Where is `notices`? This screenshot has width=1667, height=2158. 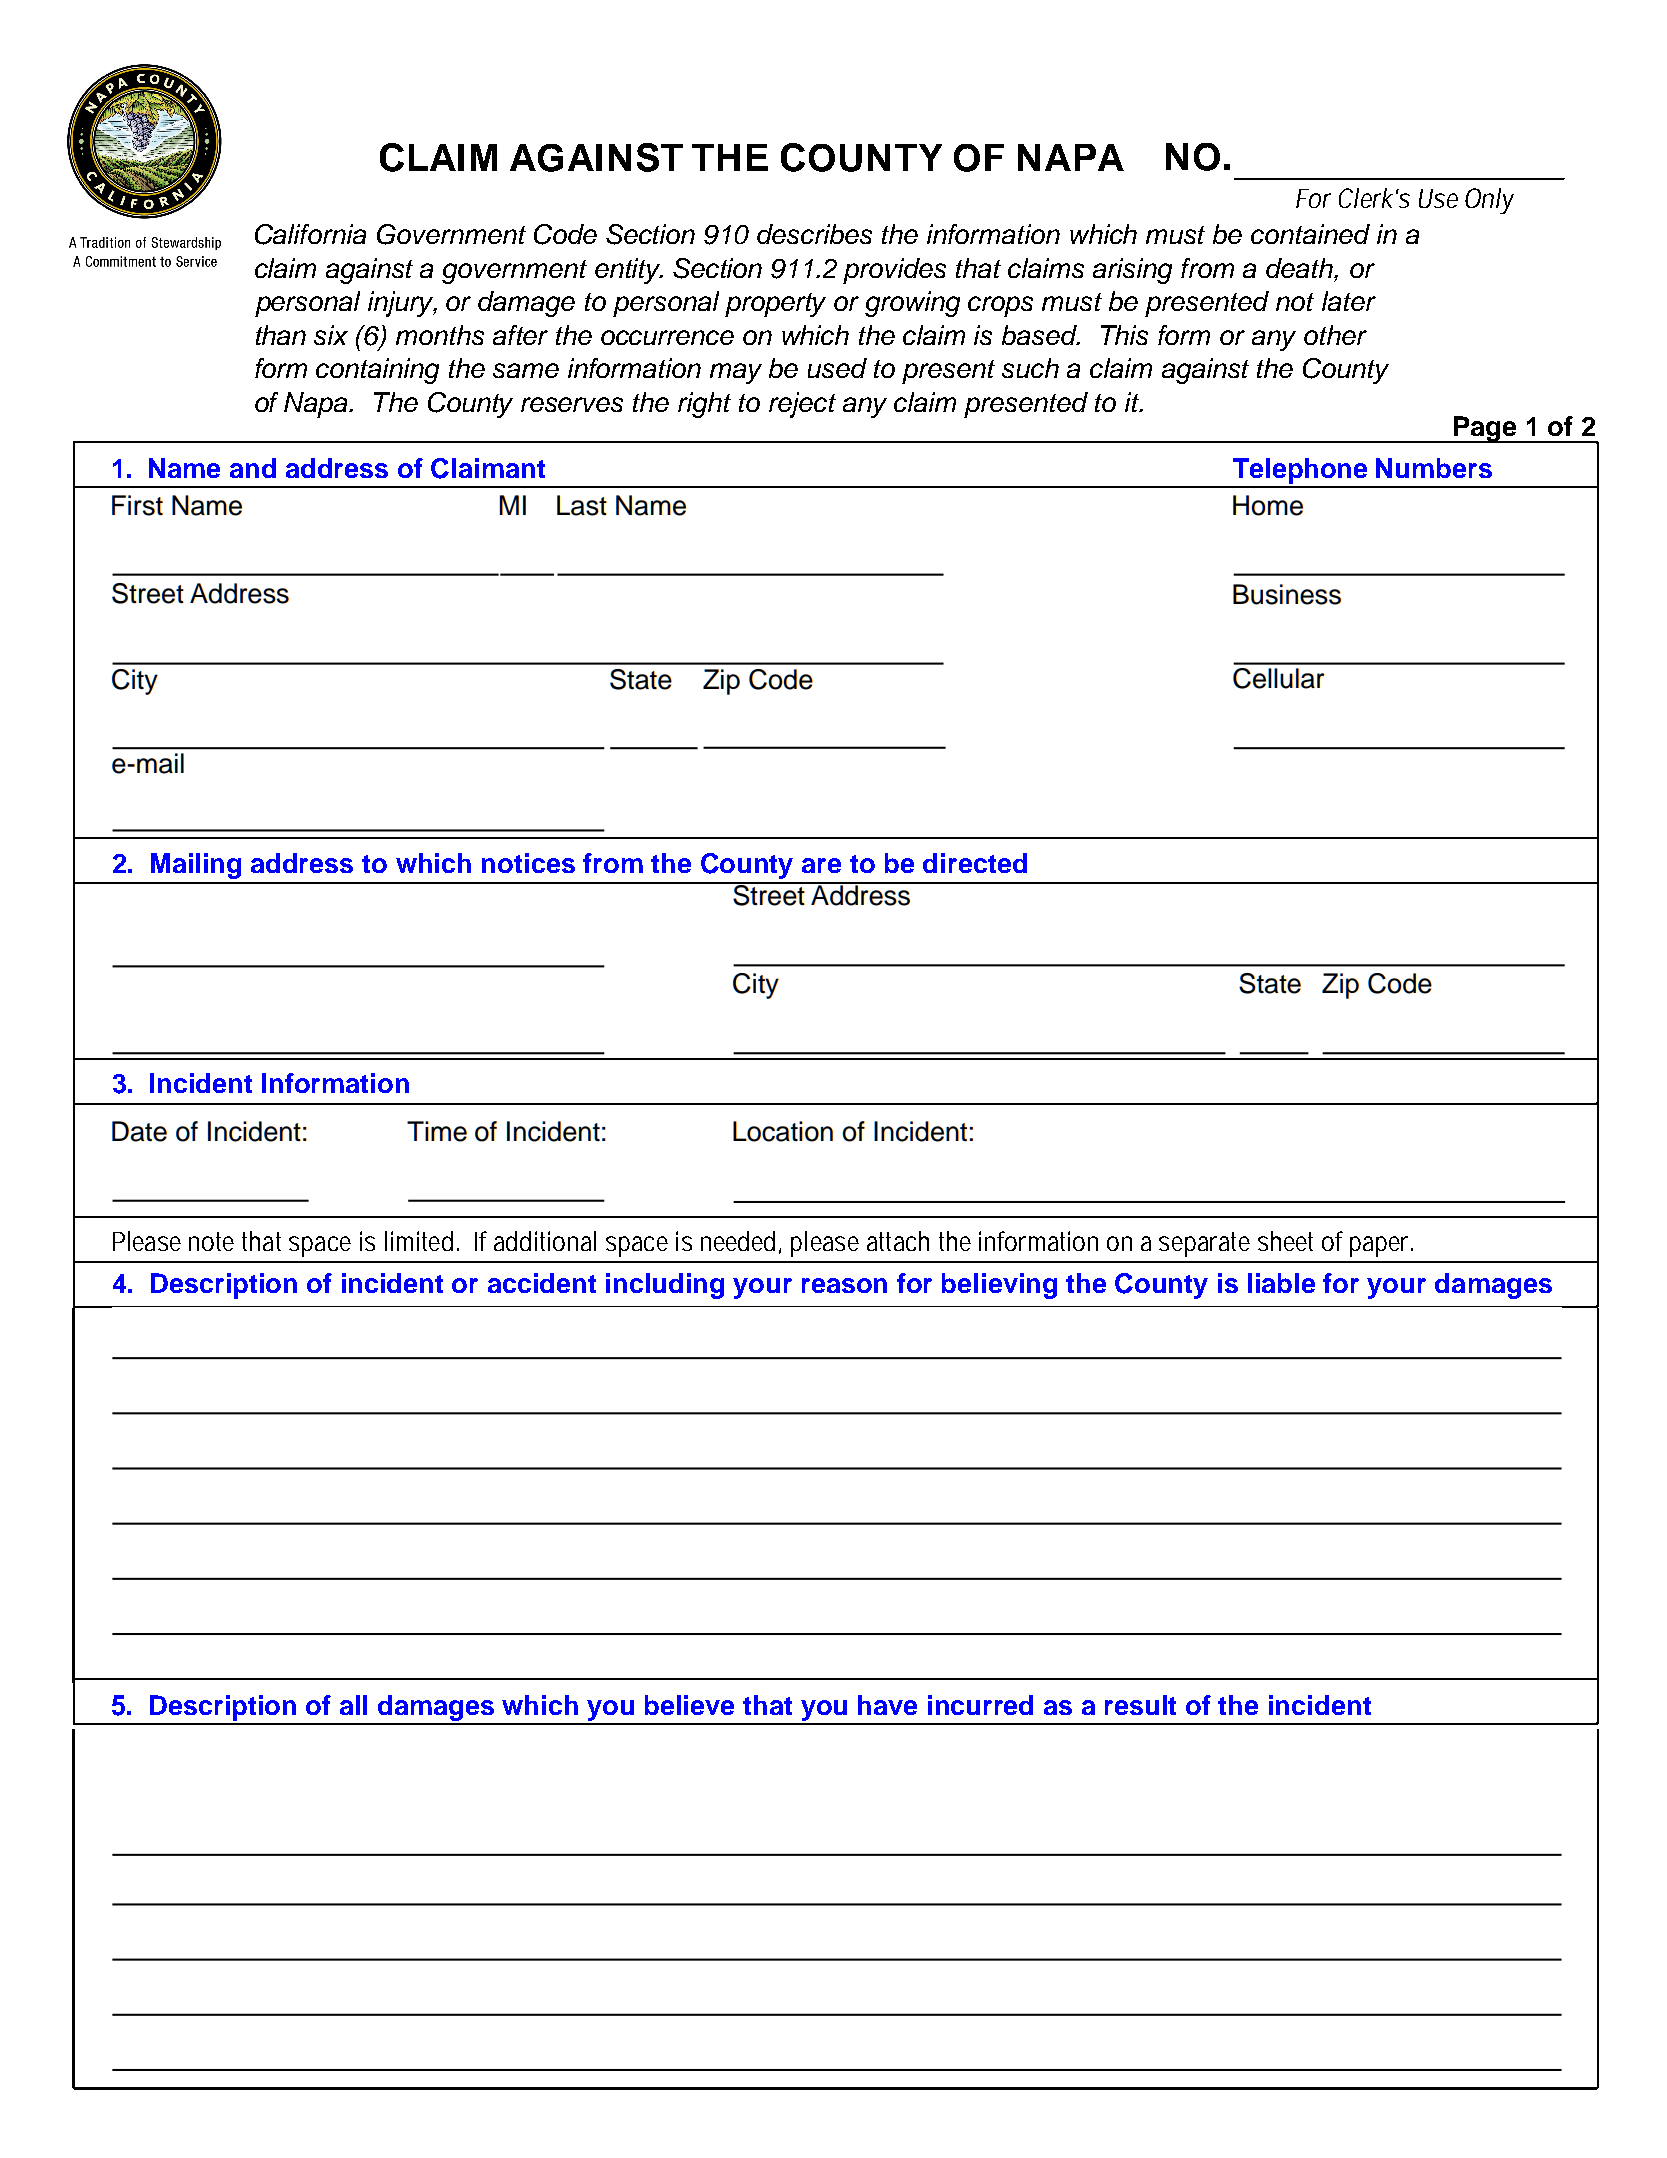
notices is located at coordinates (528, 863).
